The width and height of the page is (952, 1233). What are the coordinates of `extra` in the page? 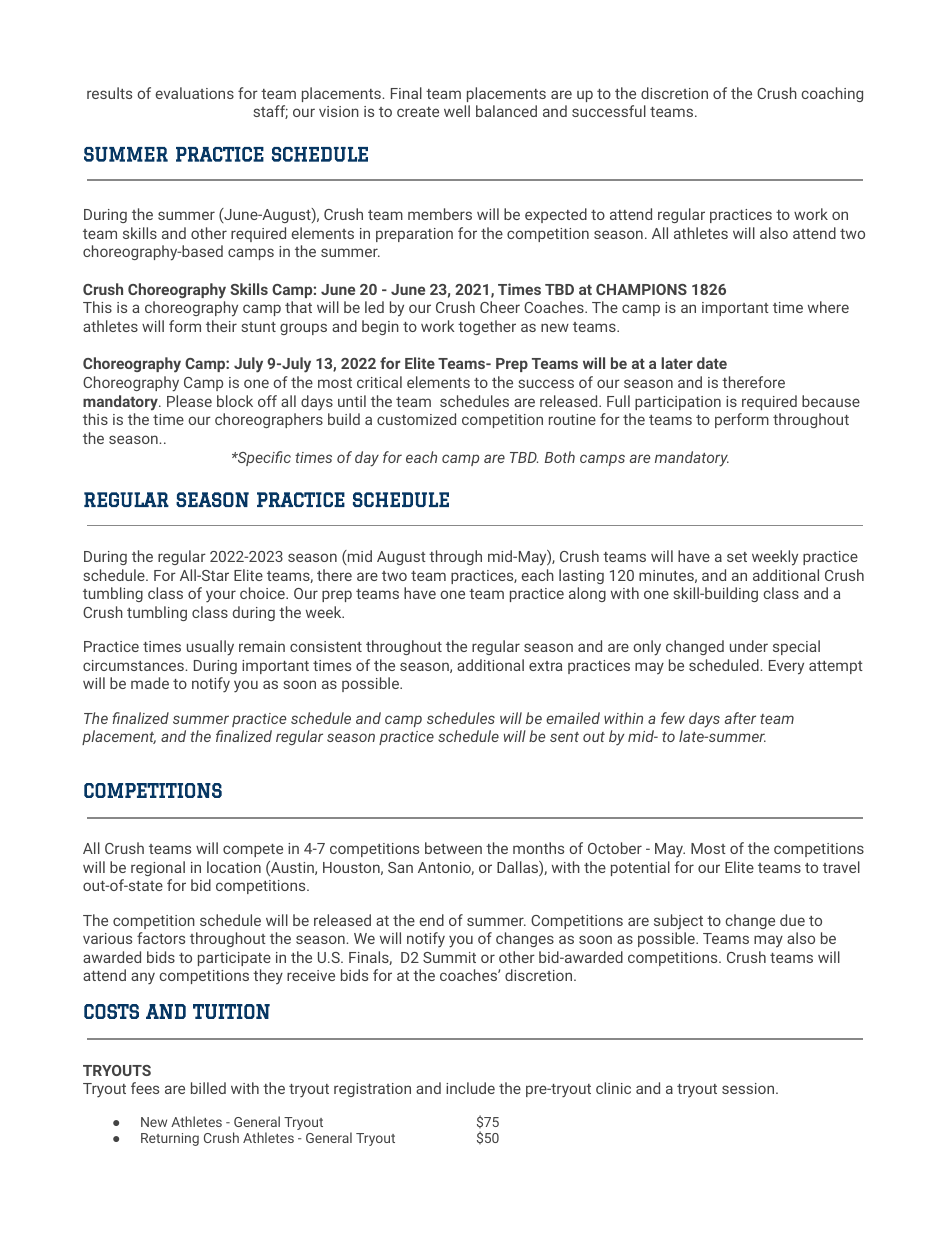 It's located at (545, 666).
